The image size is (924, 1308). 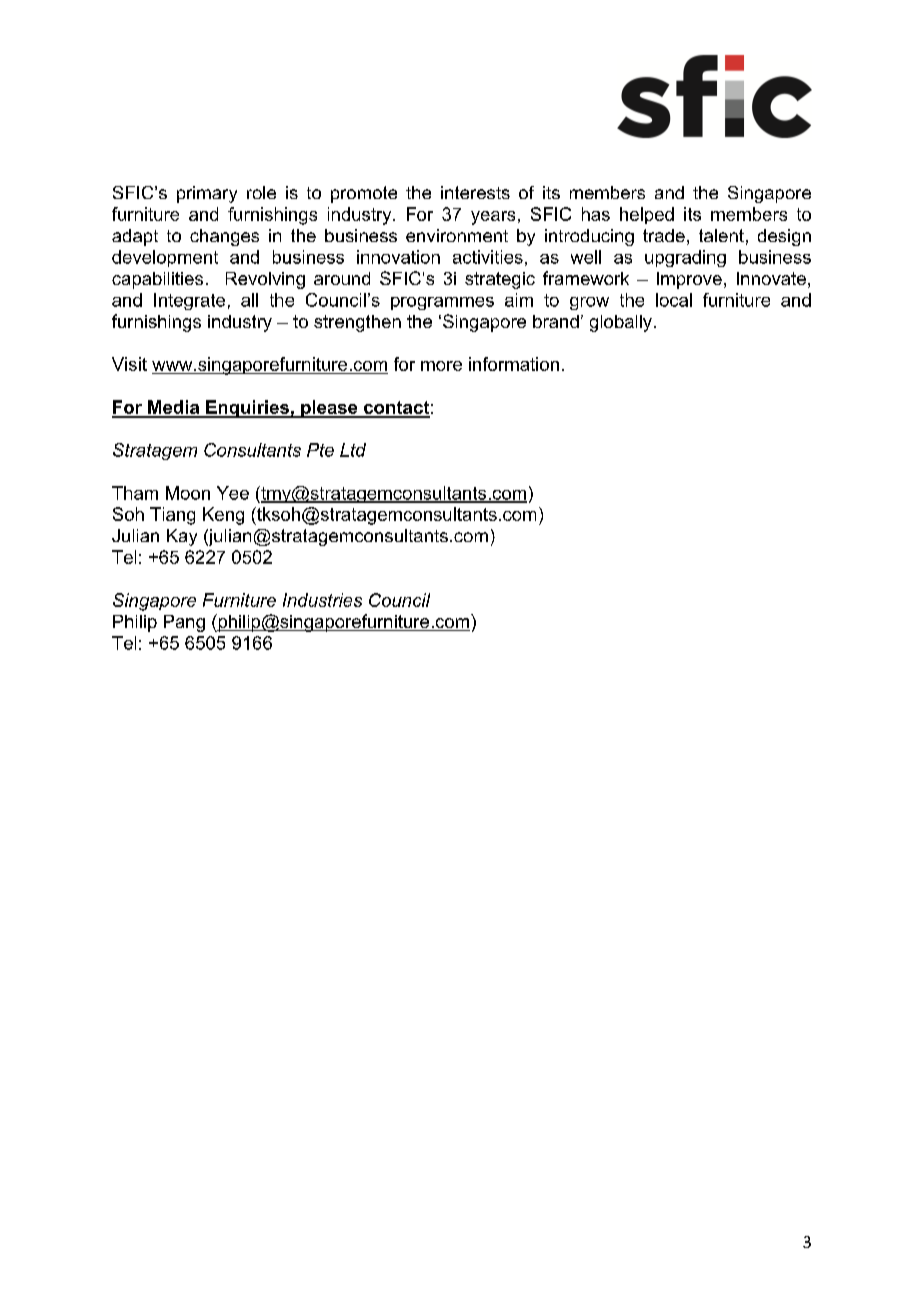 What do you see at coordinates (514, 364) in the image?
I see `information` at bounding box center [514, 364].
